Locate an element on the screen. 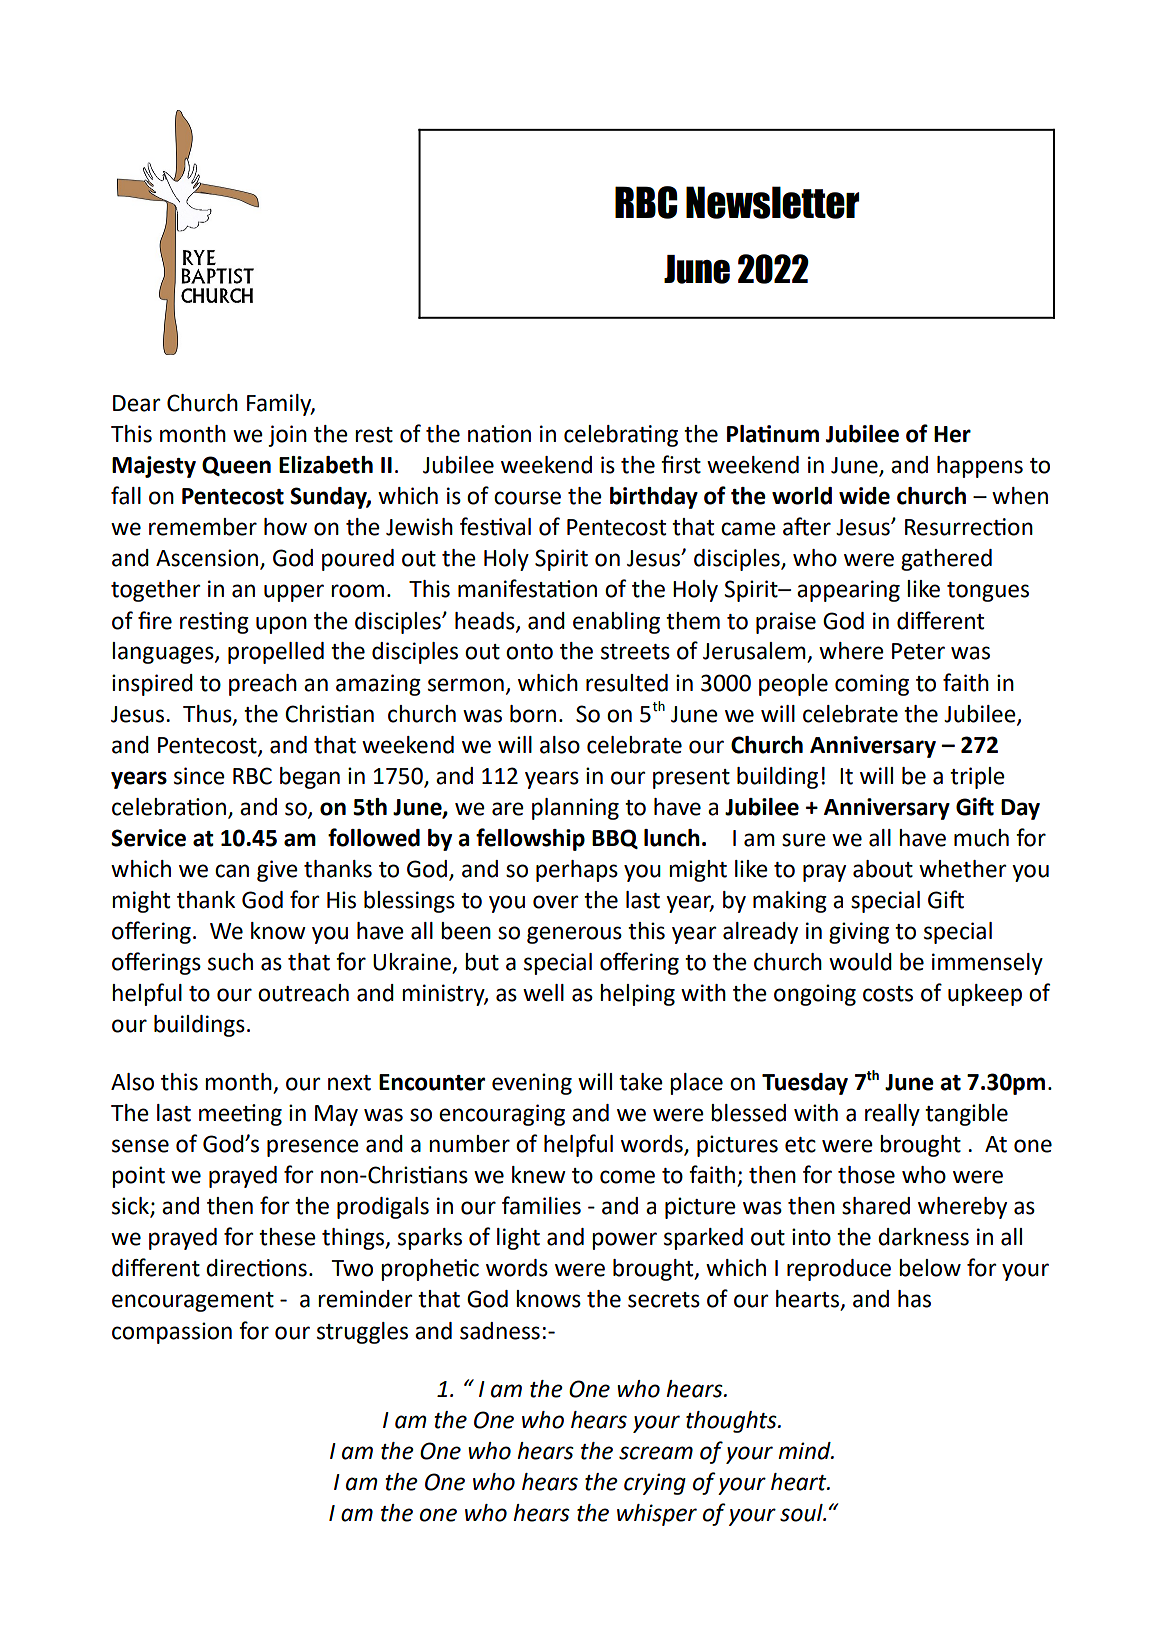 The image size is (1166, 1649). meeting is located at coordinates (240, 1115).
